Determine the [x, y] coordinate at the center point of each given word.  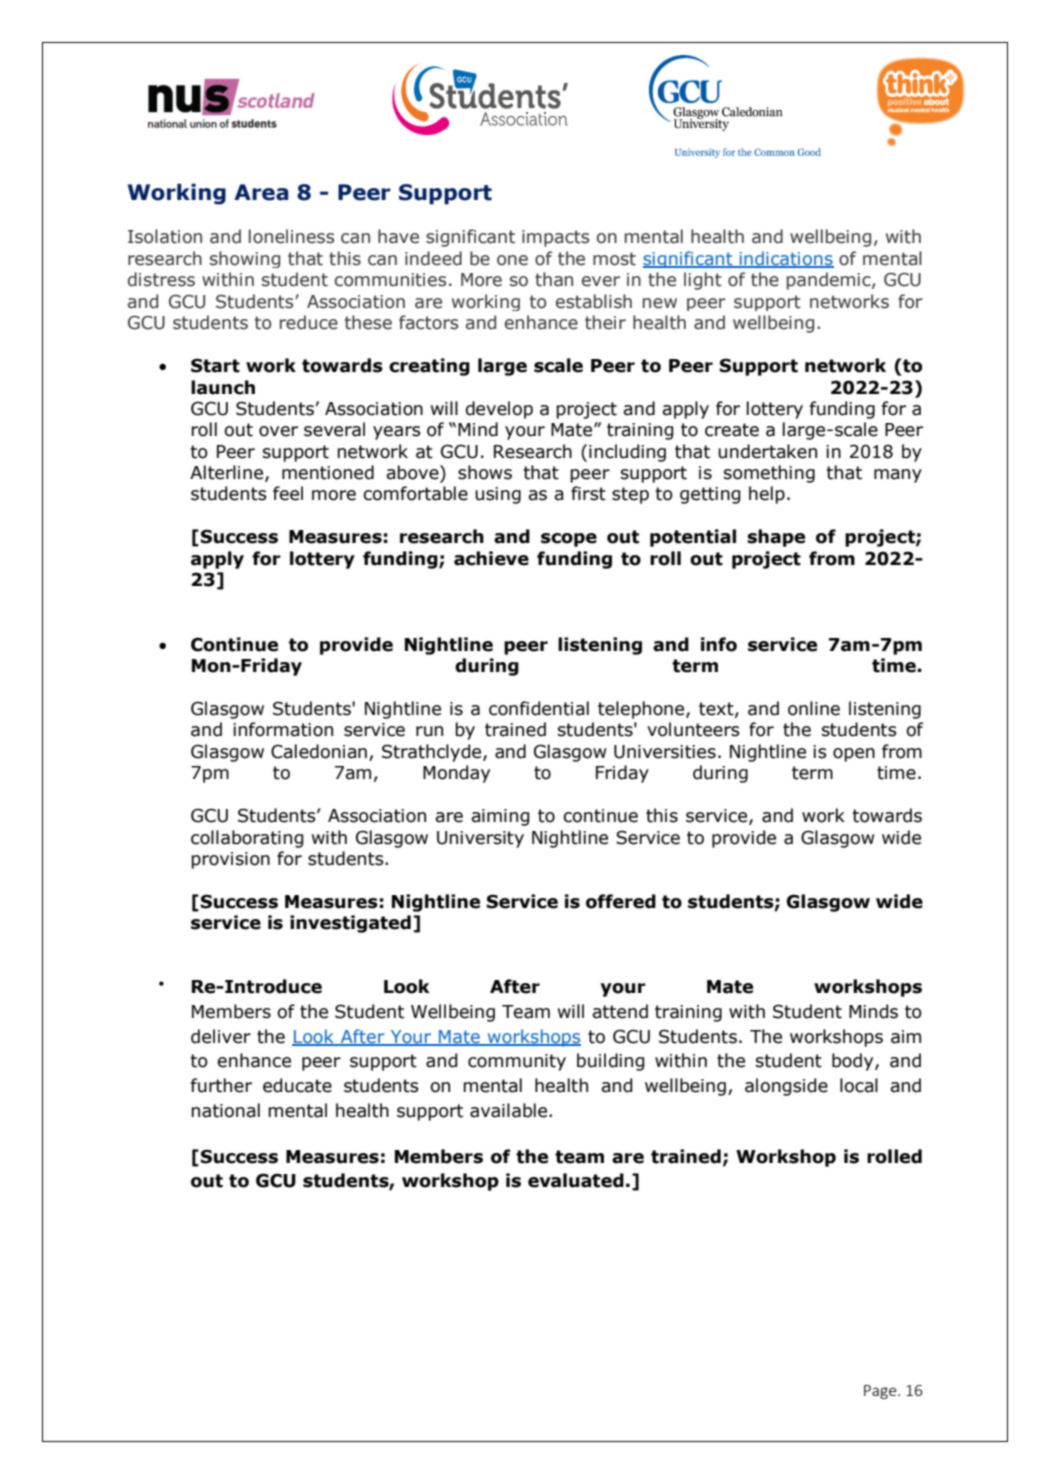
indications [785, 259]
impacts [555, 238]
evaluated [576, 1180]
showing [245, 259]
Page [881, 1392]
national [225, 1110]
